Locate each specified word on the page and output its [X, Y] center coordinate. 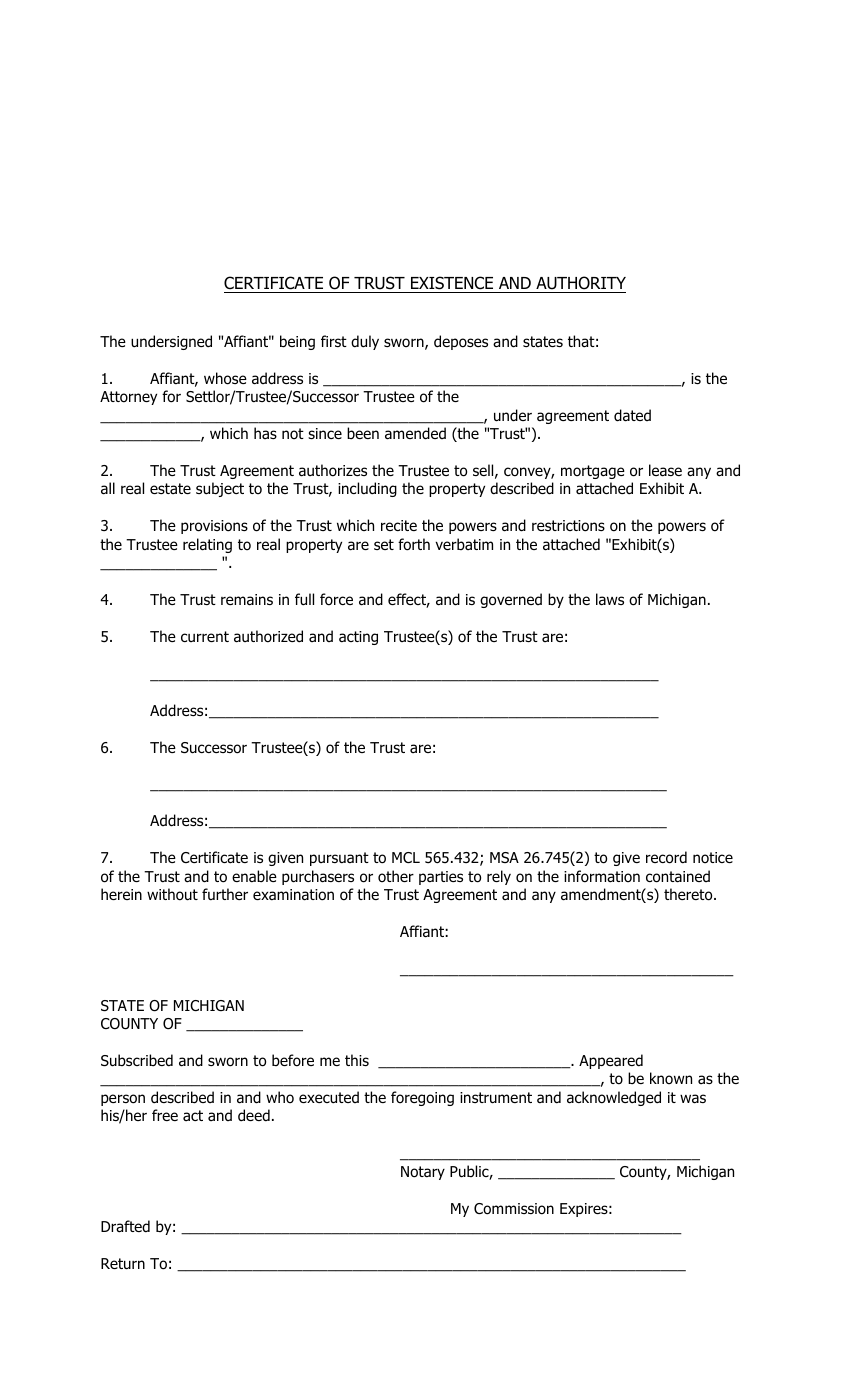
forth [414, 544]
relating [207, 545]
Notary [423, 1173]
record [666, 857]
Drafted [125, 1226]
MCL [406, 857]
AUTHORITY [581, 283]
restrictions [568, 526]
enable [254, 876]
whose [225, 378]
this [357, 1060]
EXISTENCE [452, 283]
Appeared [611, 1061]
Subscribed [137, 1060]
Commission [514, 1209]
